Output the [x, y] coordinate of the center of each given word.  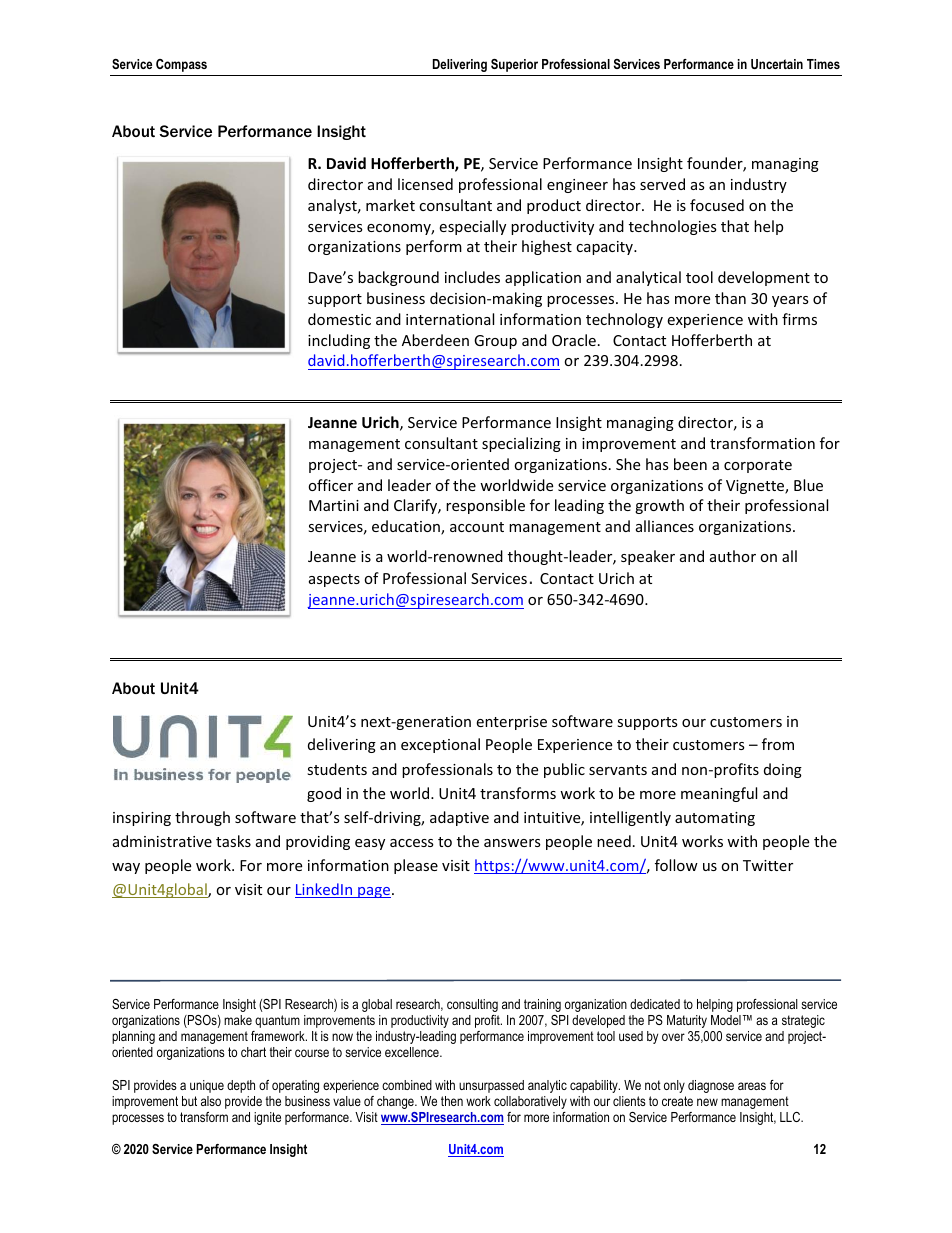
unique [207, 1086]
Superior [514, 65]
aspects [334, 580]
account [477, 527]
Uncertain [777, 64]
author [733, 556]
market [390, 205]
